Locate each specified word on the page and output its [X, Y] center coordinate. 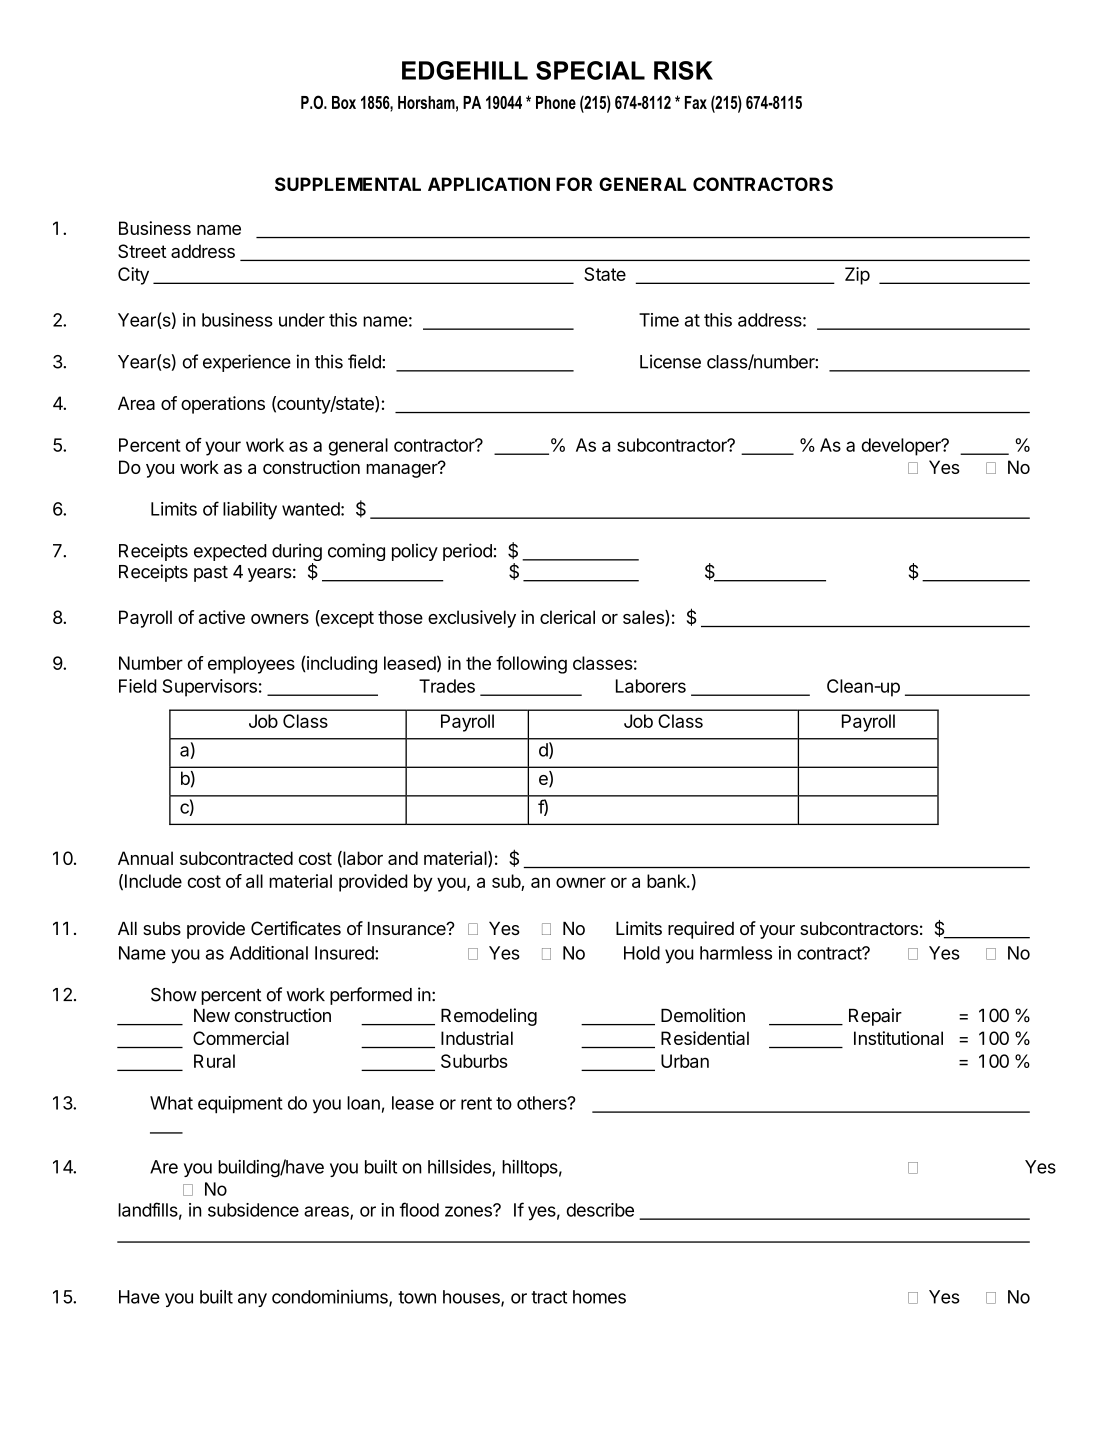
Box [344, 102]
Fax [696, 102]
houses [472, 1298]
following [531, 665]
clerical [567, 617]
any [252, 1300]
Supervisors [209, 688]
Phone [556, 102]
